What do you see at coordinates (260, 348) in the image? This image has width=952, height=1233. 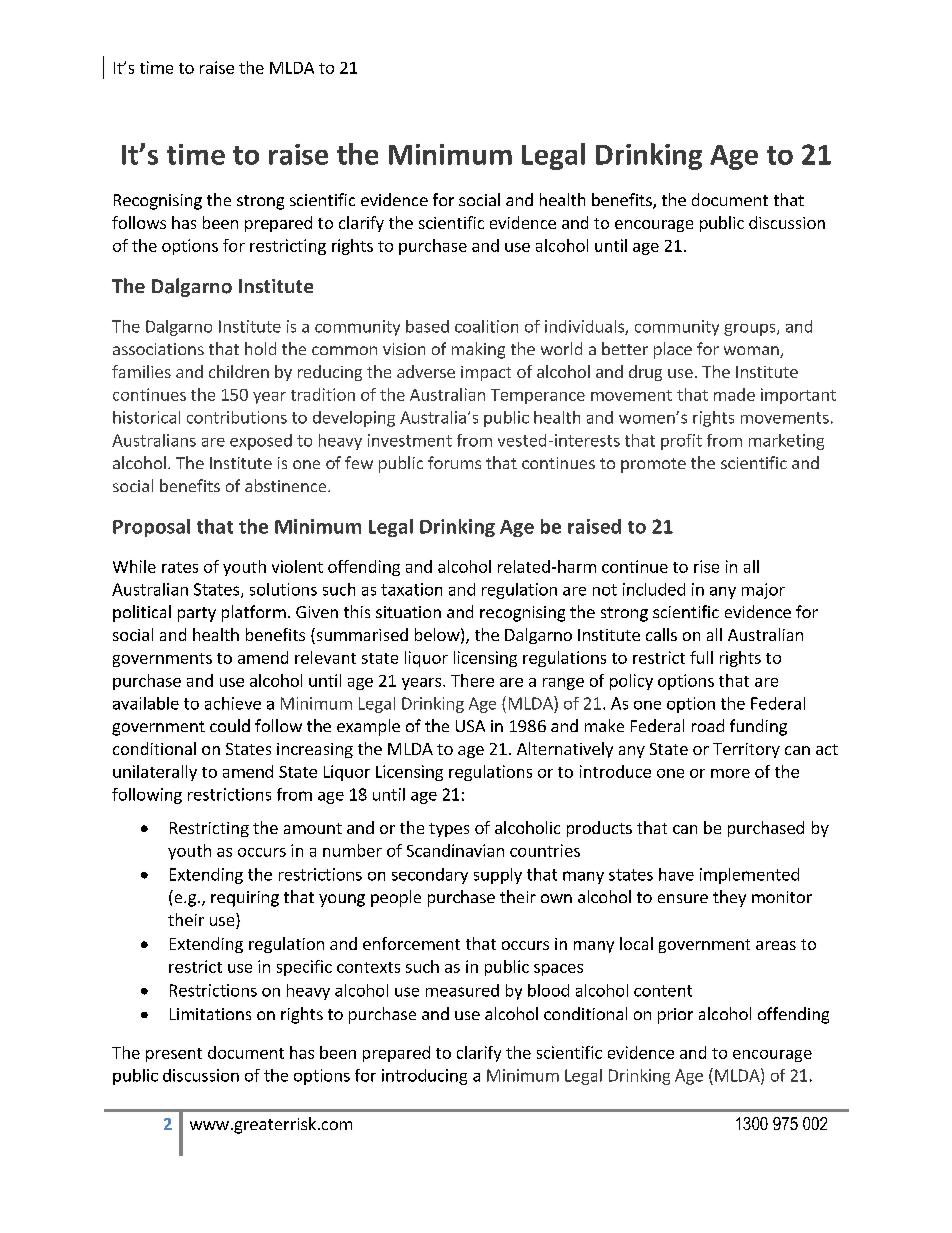 I see `hold` at bounding box center [260, 348].
